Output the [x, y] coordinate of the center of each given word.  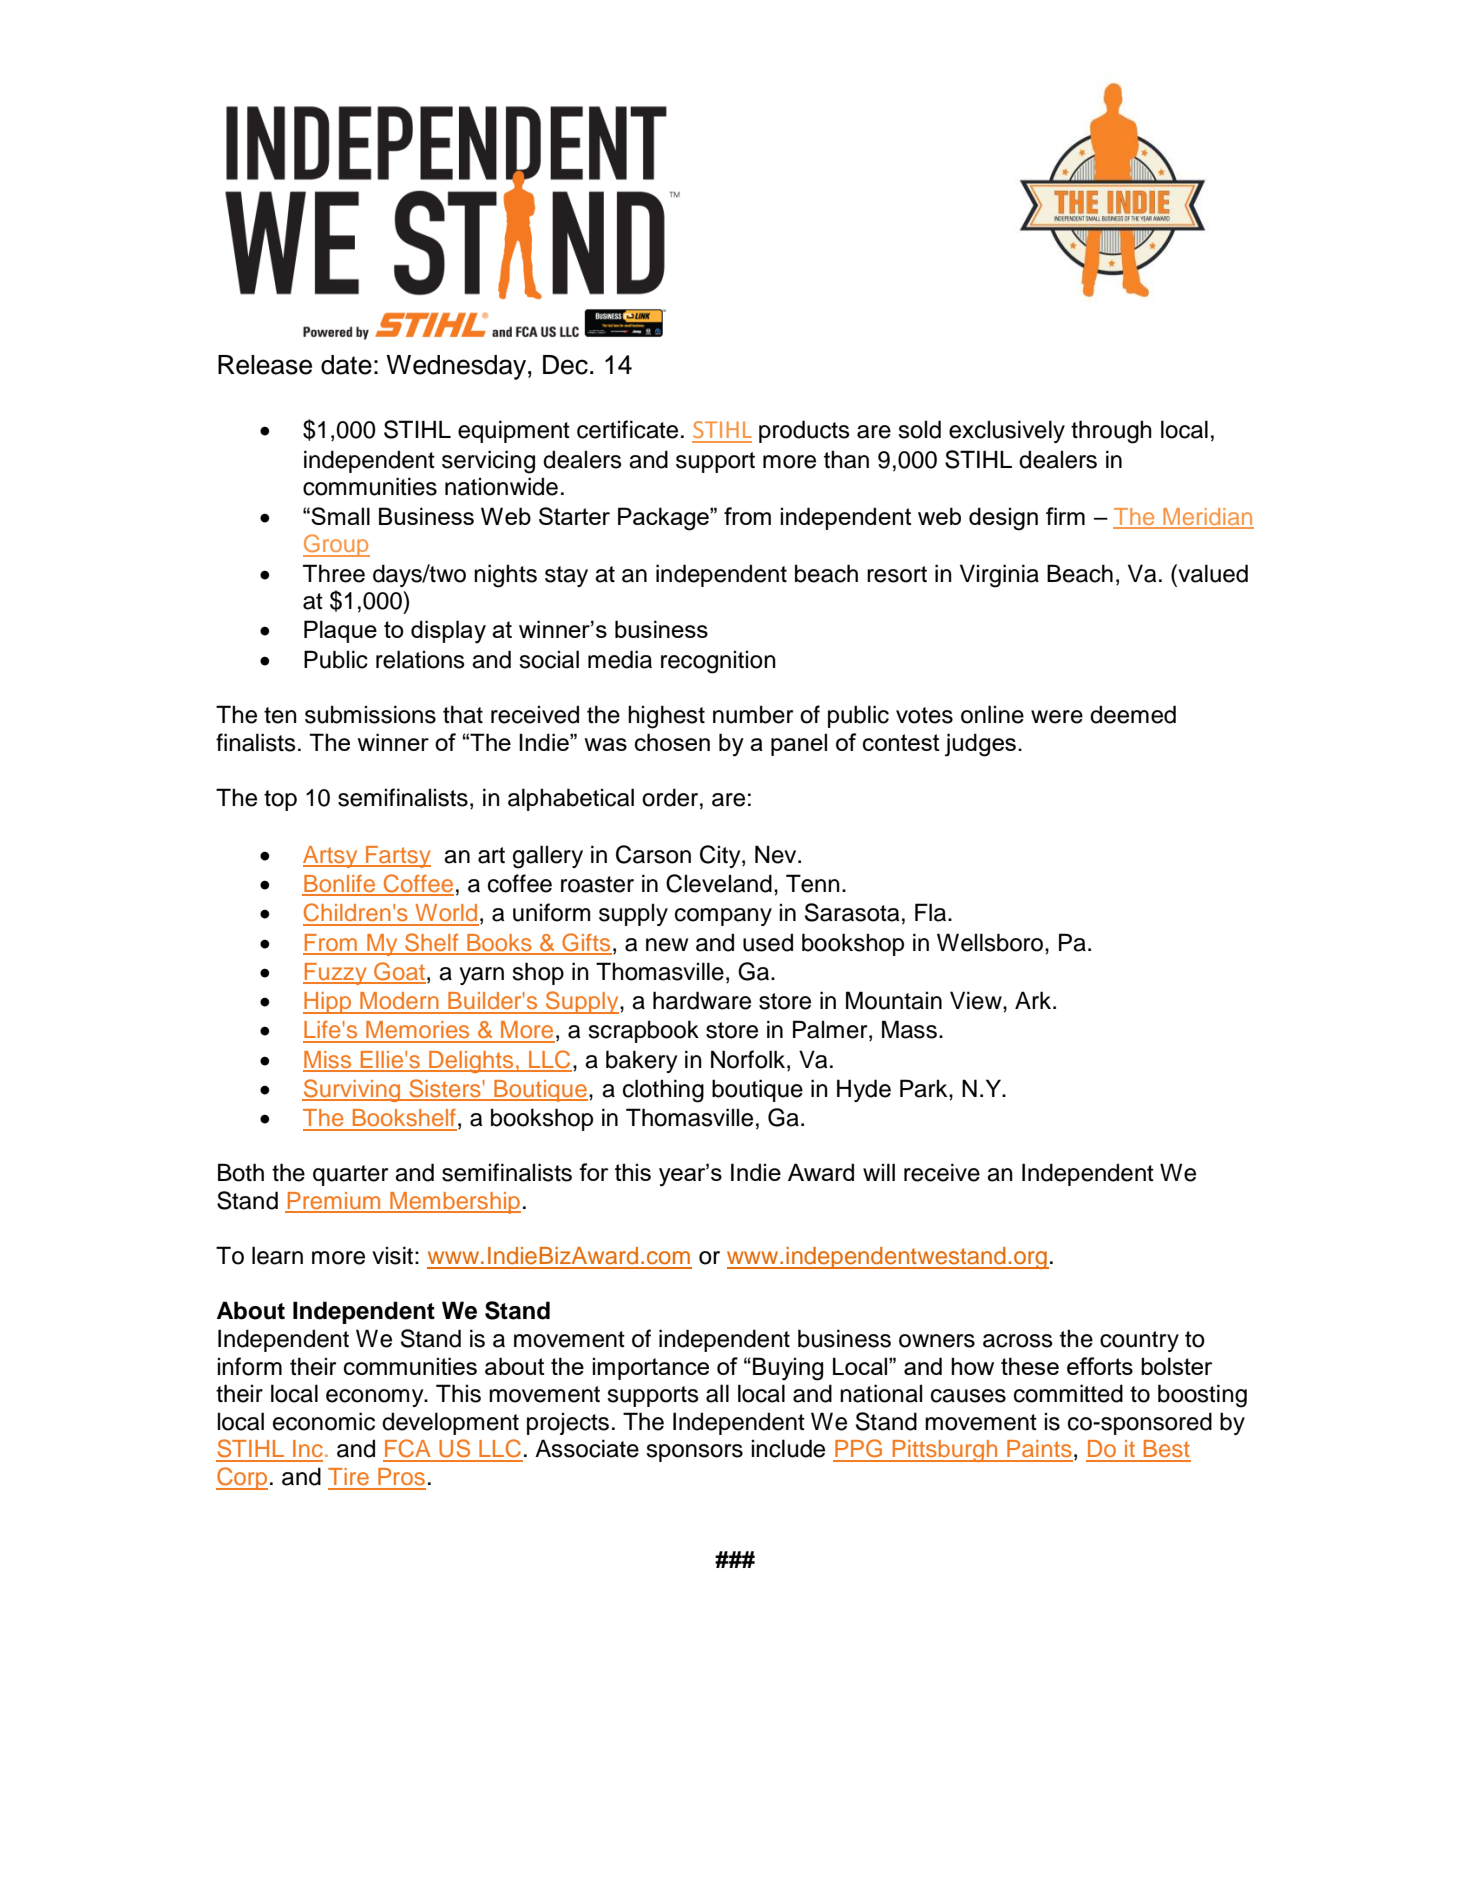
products [804, 431]
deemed [1133, 714]
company [723, 917]
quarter [350, 1175]
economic [324, 1421]
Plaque [340, 631]
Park [925, 1088]
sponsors [694, 1453]
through [1111, 432]
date [346, 365]
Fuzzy [336, 974]
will [879, 1172]
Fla [932, 912]
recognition [718, 662]
